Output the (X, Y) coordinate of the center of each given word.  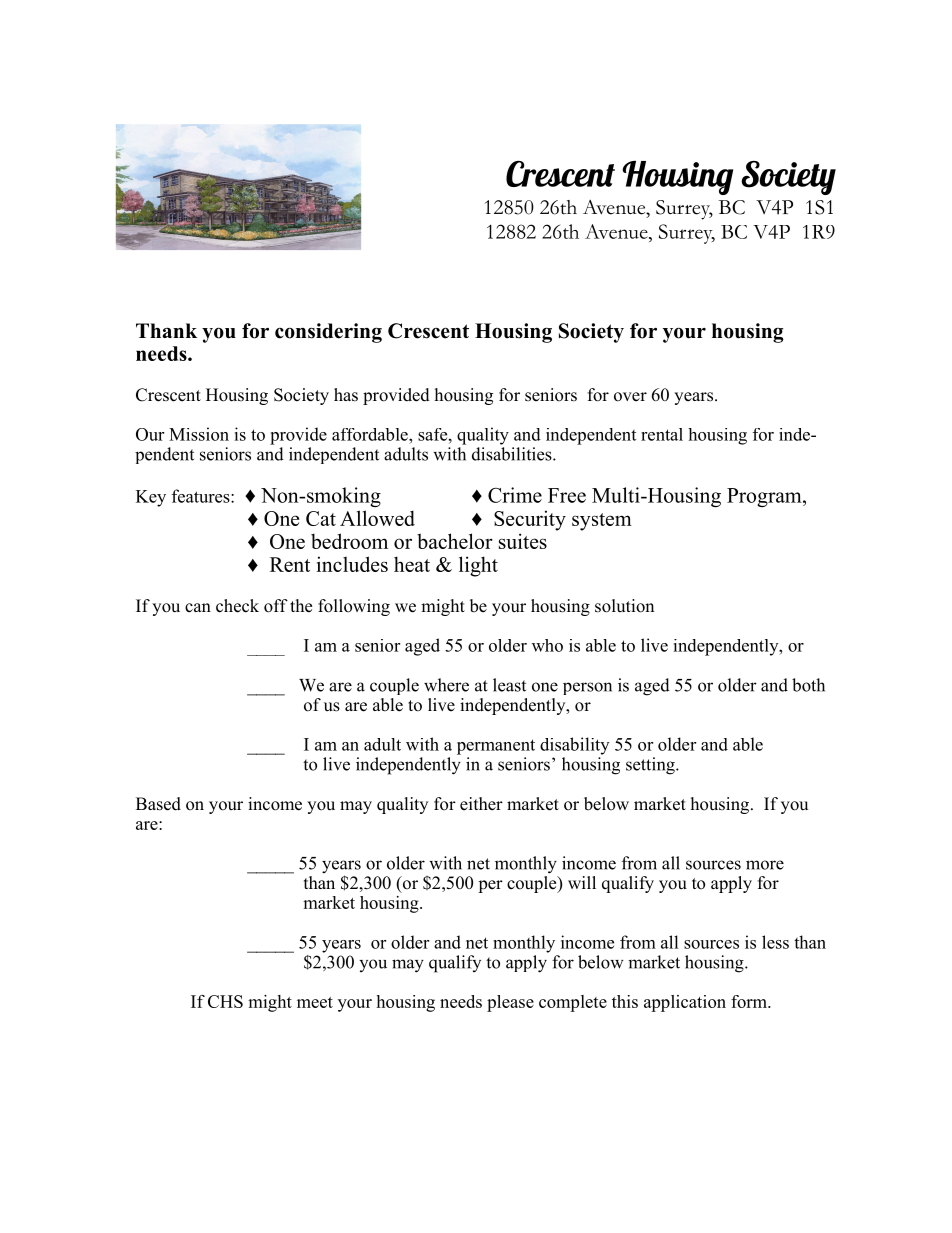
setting (651, 766)
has (346, 395)
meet (315, 1002)
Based (158, 804)
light (478, 566)
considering (328, 333)
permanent (496, 747)
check (237, 606)
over (630, 397)
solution (624, 606)
